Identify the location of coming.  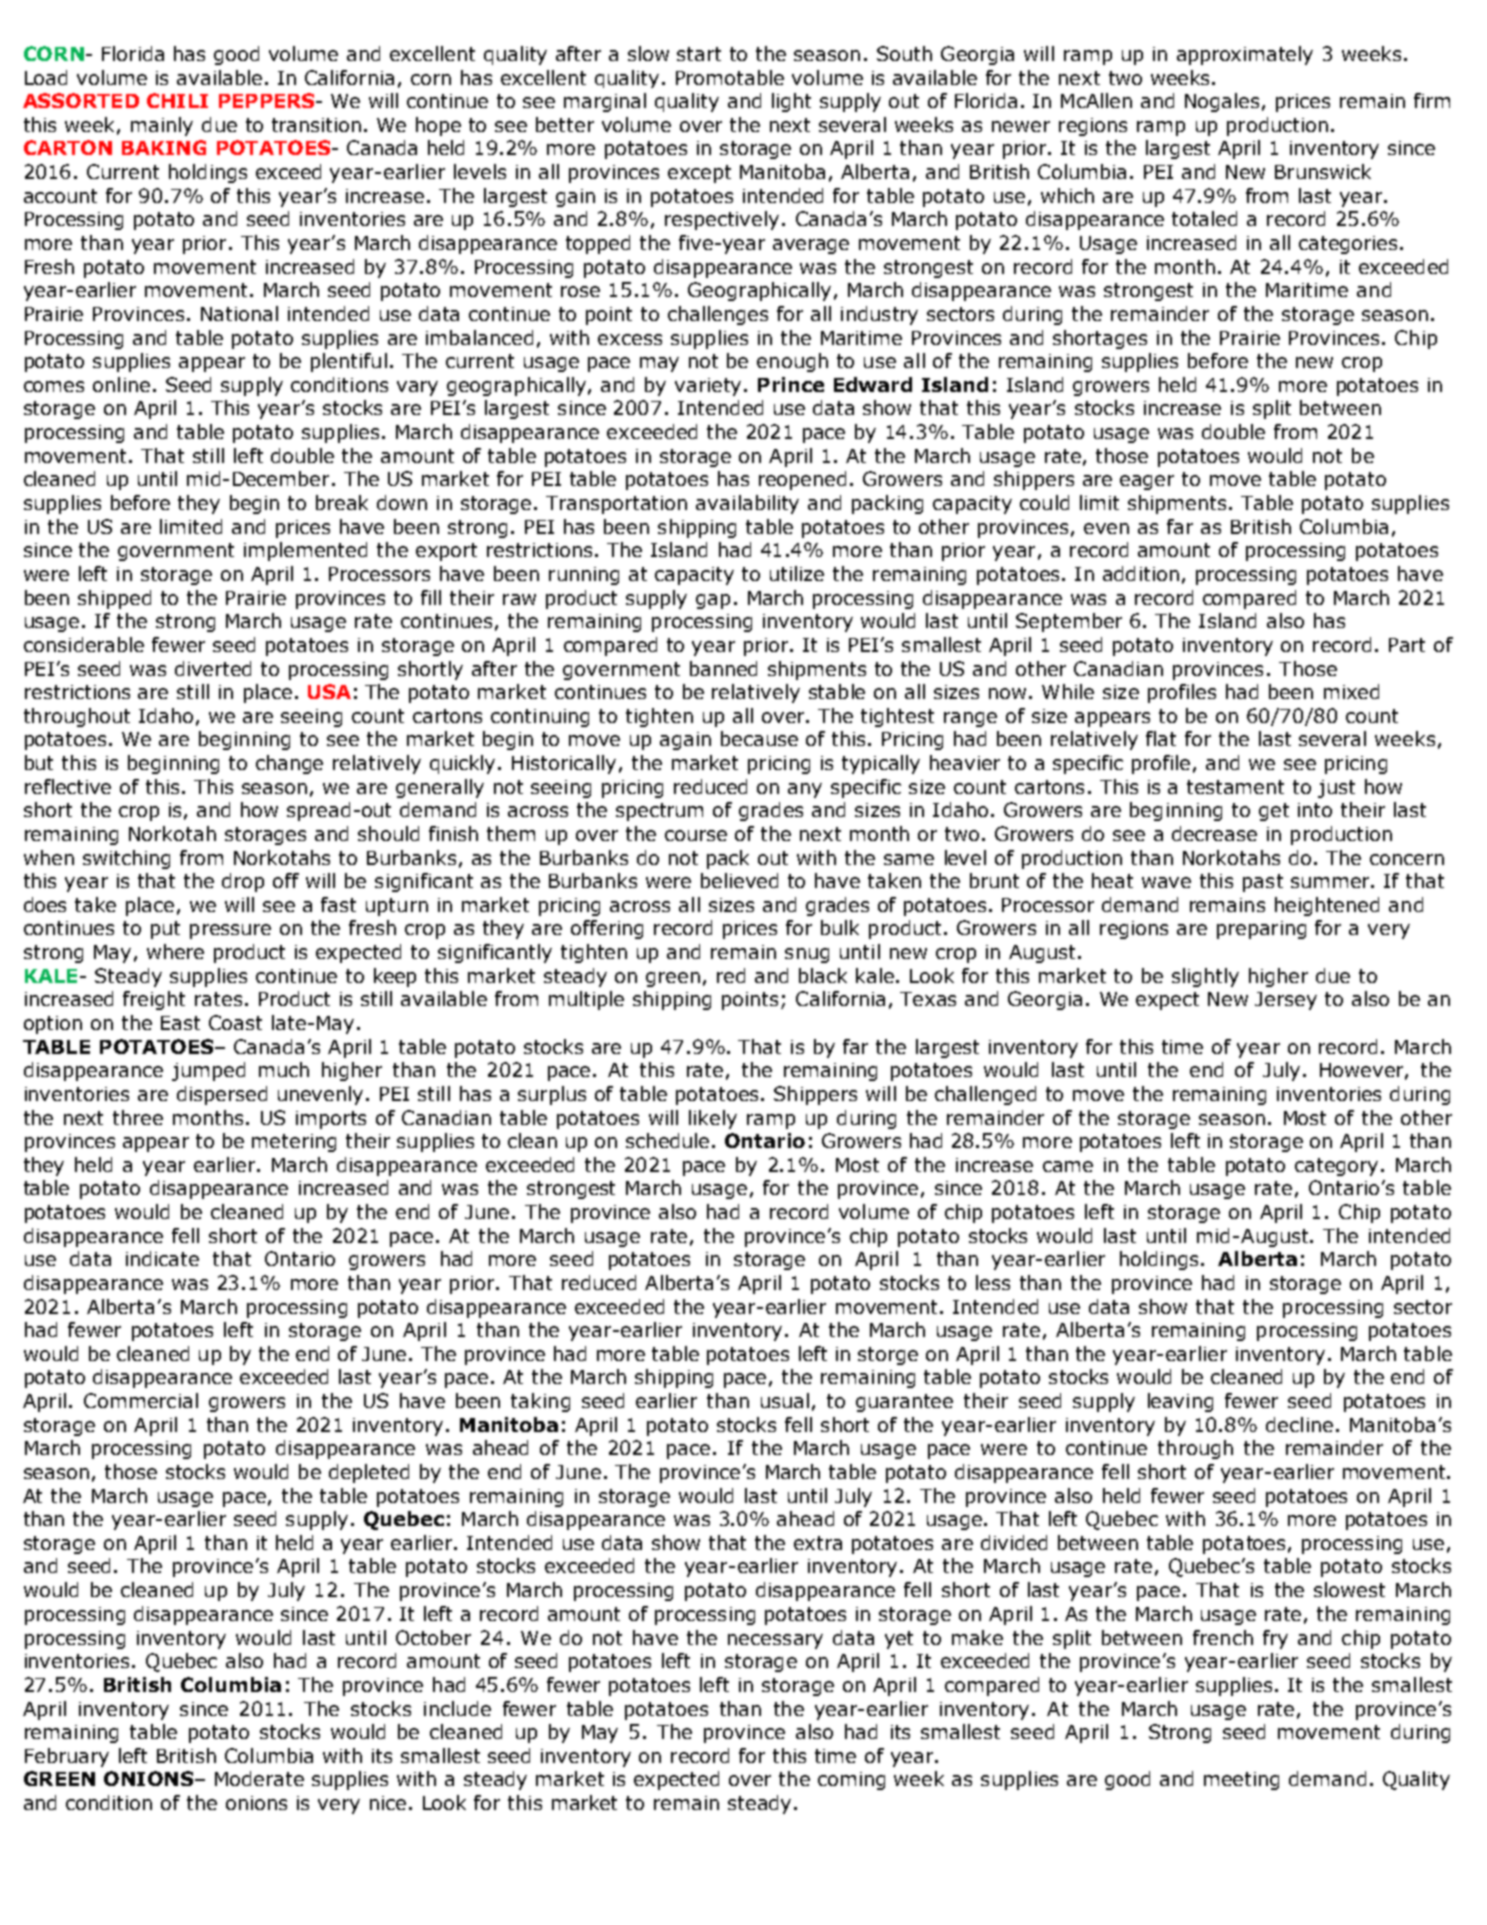
(851, 1781).
